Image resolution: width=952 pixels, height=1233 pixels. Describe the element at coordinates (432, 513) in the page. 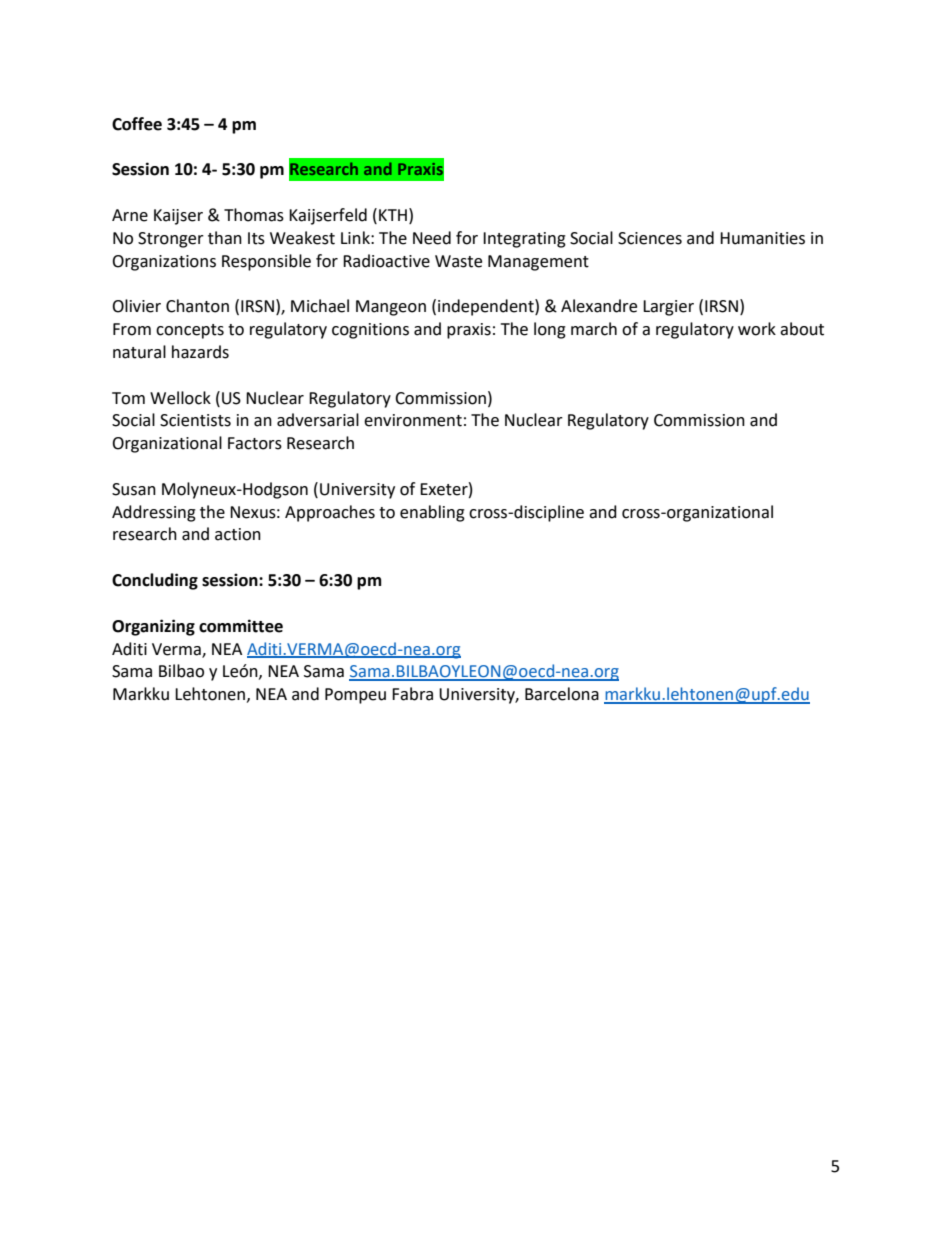

I see `enabling` at that location.
